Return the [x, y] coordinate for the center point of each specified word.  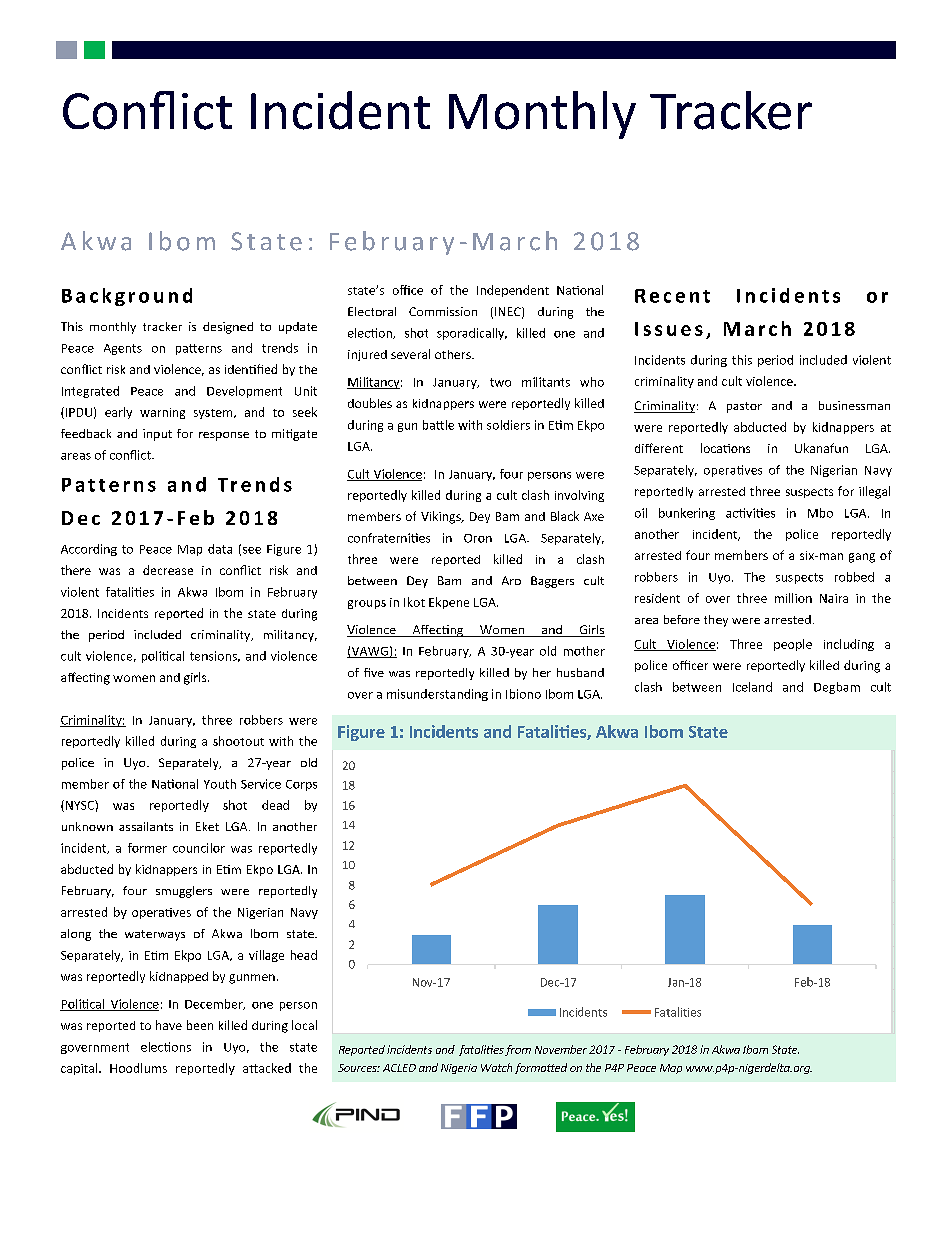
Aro [511, 580]
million [793, 598]
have [169, 1025]
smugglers [184, 892]
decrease [168, 570]
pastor [744, 407]
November [561, 1049]
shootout [238, 741]
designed [228, 328]
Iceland [752, 687]
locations [725, 448]
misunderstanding [437, 695]
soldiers [508, 425]
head [304, 955]
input [157, 435]
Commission [443, 311]
